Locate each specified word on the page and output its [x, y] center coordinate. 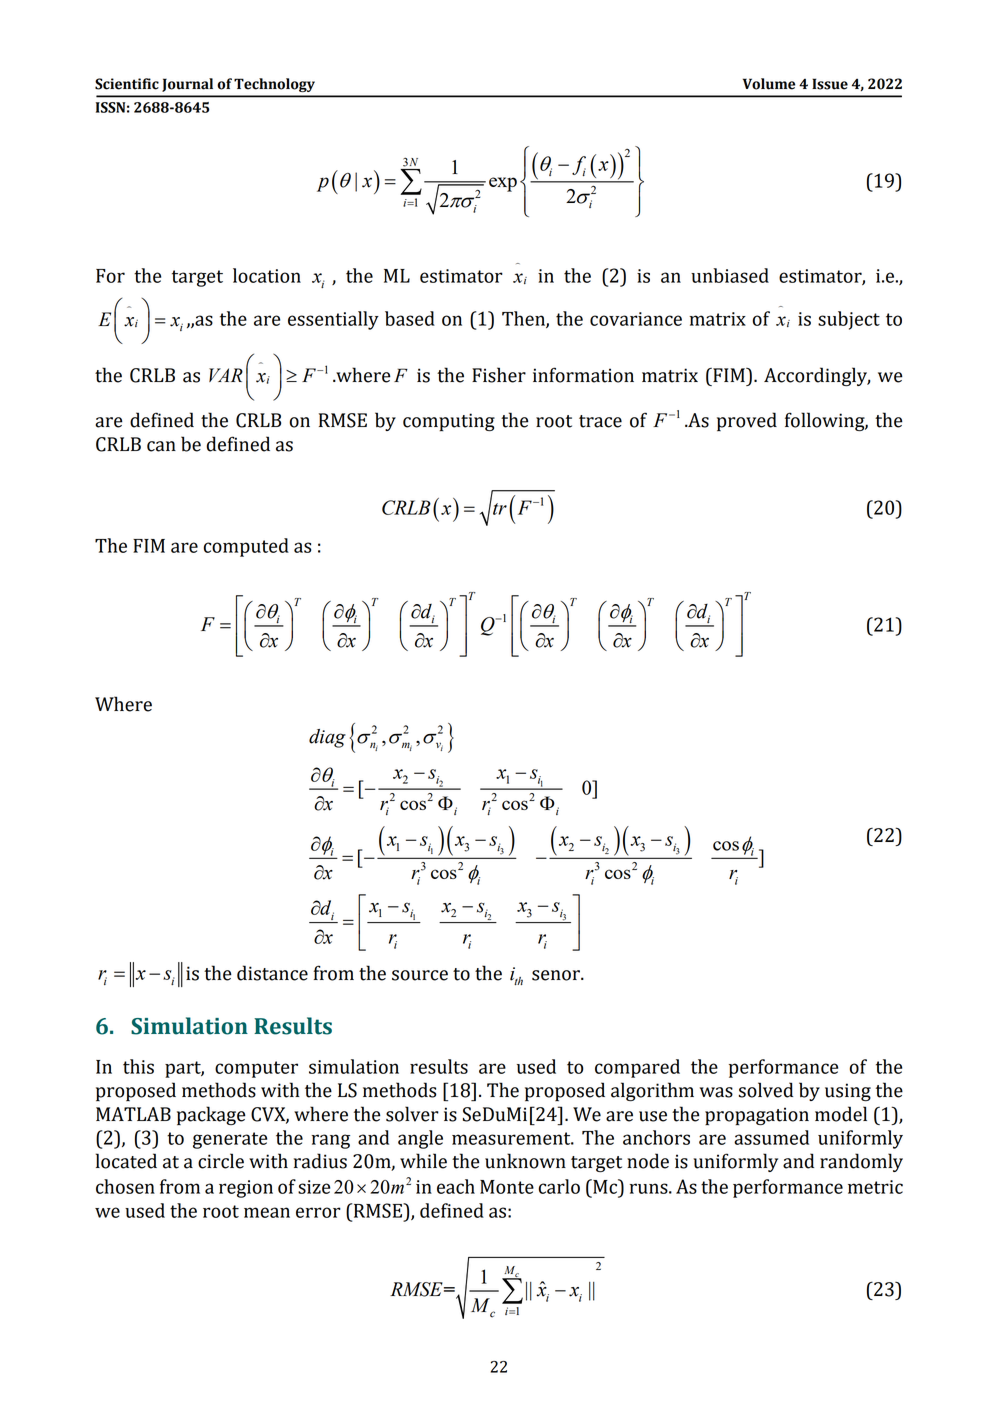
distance [272, 973]
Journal [187, 85]
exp [503, 184]
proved [747, 421]
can [161, 446]
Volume [769, 84]
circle [221, 1161]
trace [600, 421]
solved [766, 1090]
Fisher [499, 375]
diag [327, 738]
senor [557, 975]
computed [246, 547]
